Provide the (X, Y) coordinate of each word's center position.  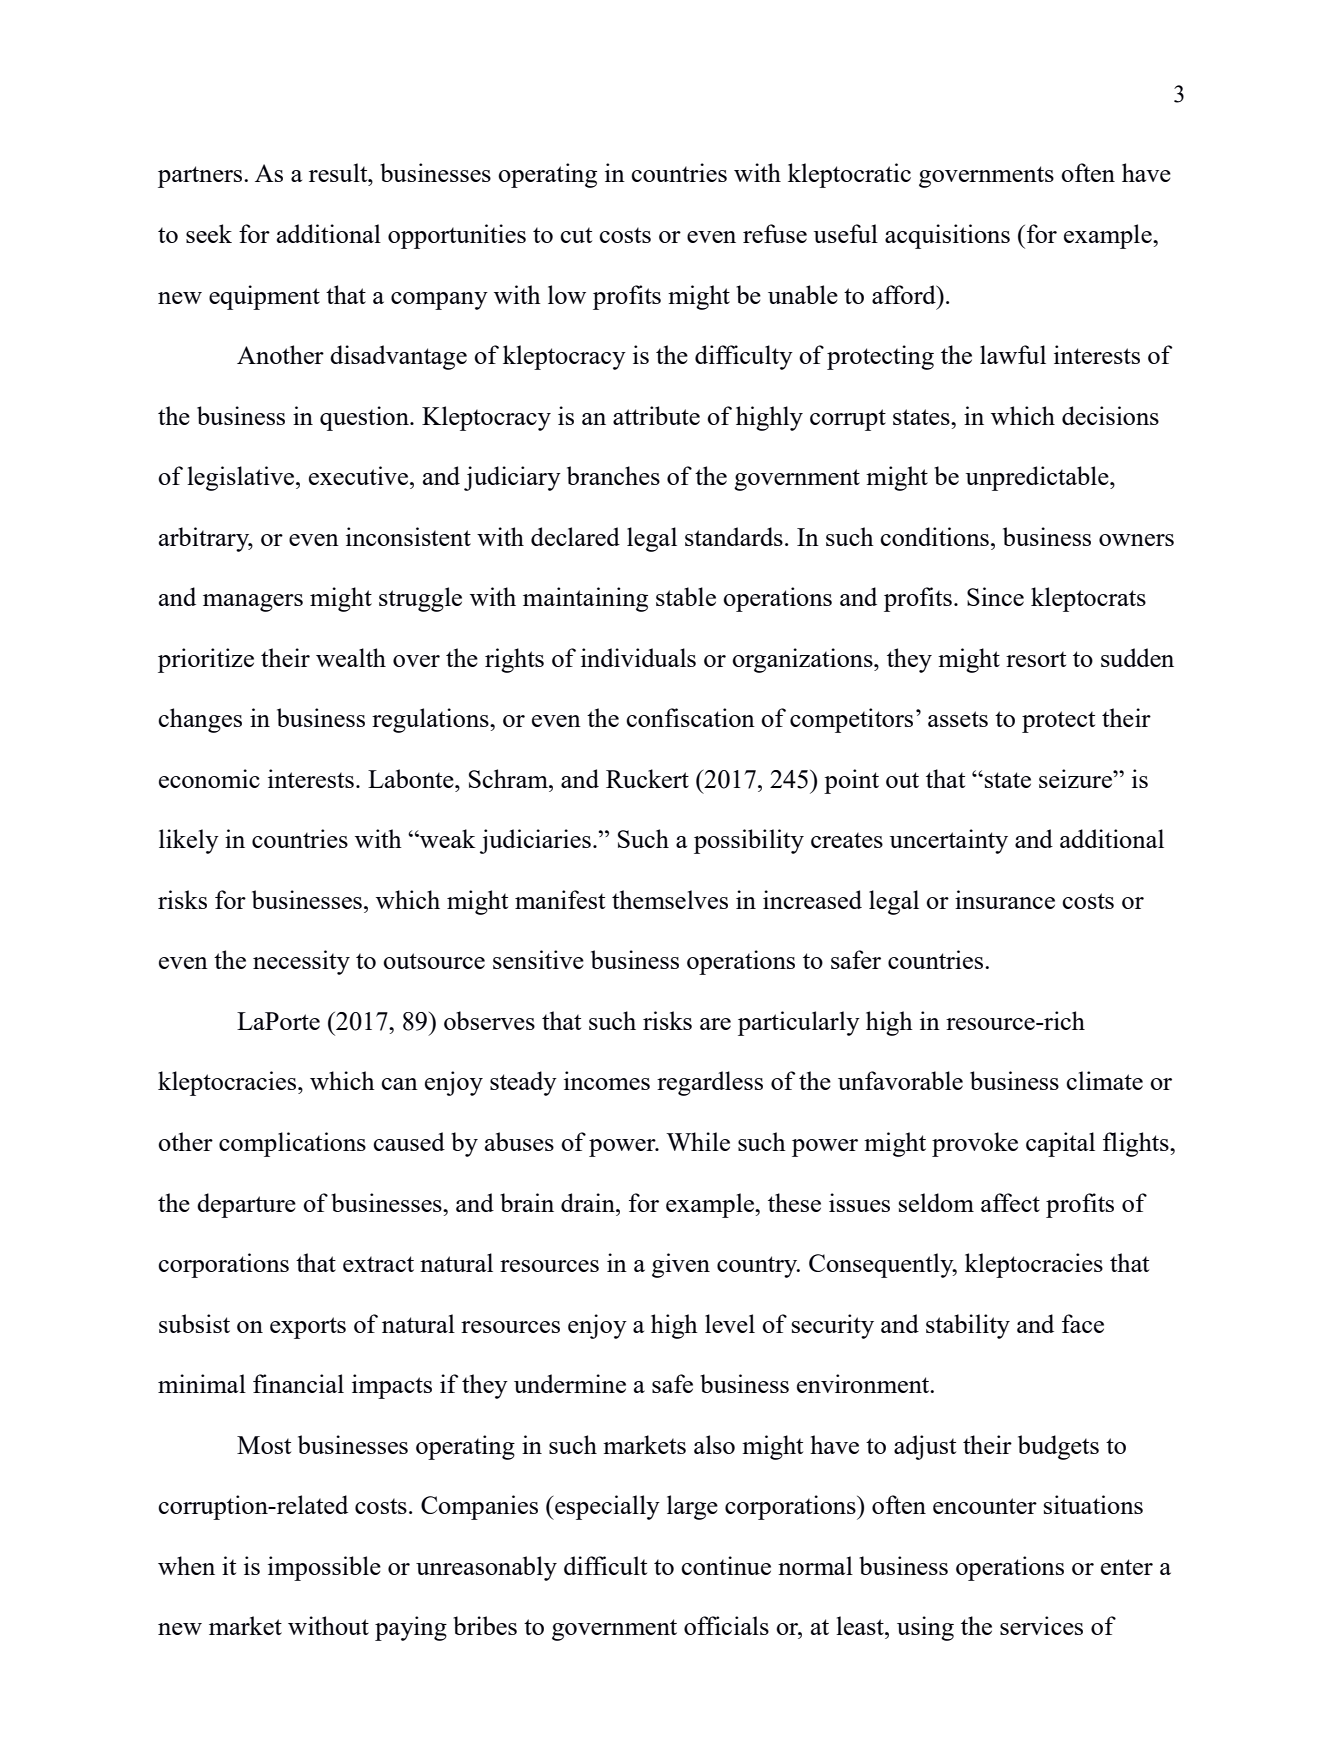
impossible (324, 1568)
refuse (775, 233)
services (1041, 1625)
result (339, 172)
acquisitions (947, 236)
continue (726, 1565)
